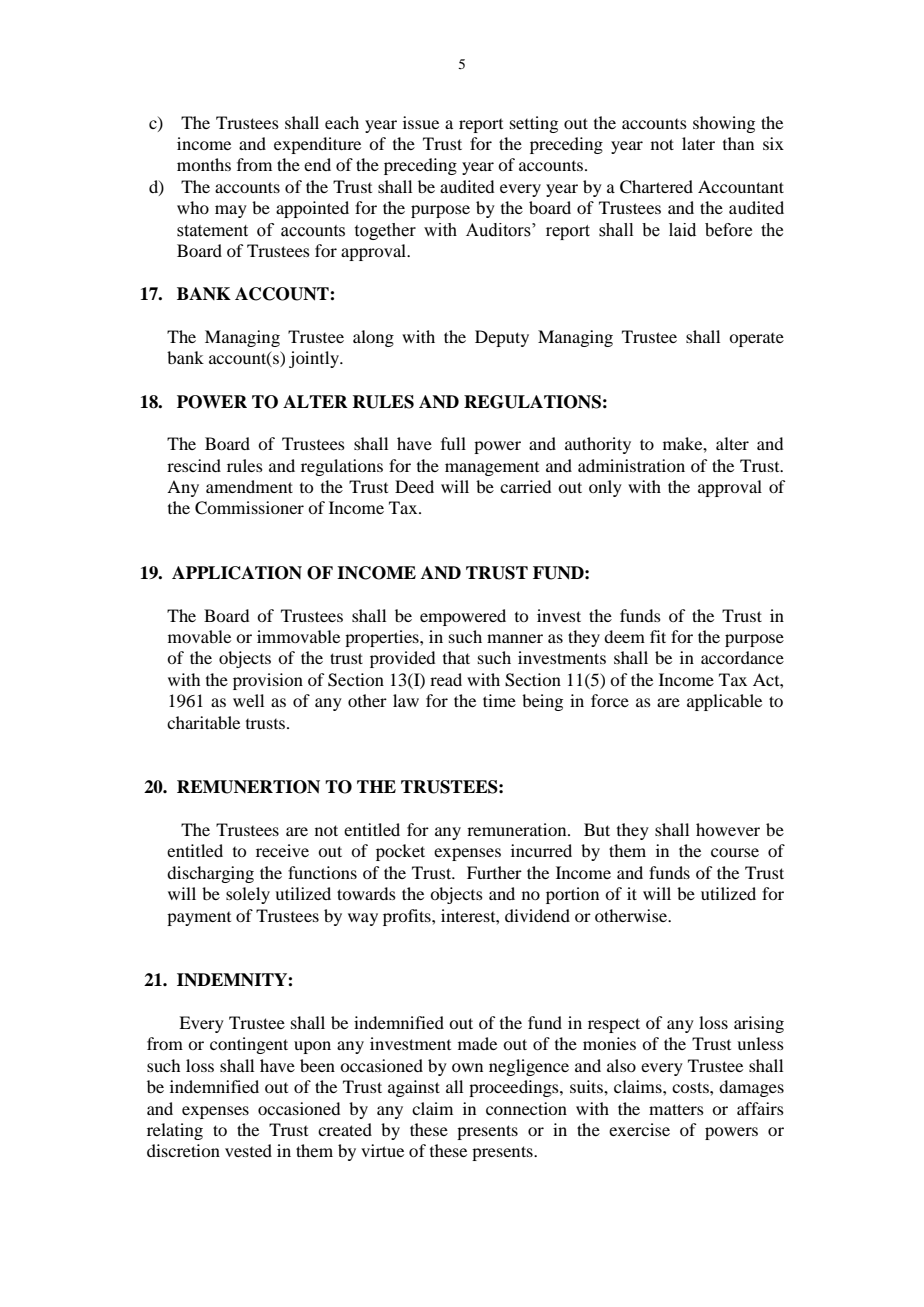 The image size is (924, 1307). What do you see at coordinates (728, 829) in the screenshot?
I see `however` at bounding box center [728, 829].
